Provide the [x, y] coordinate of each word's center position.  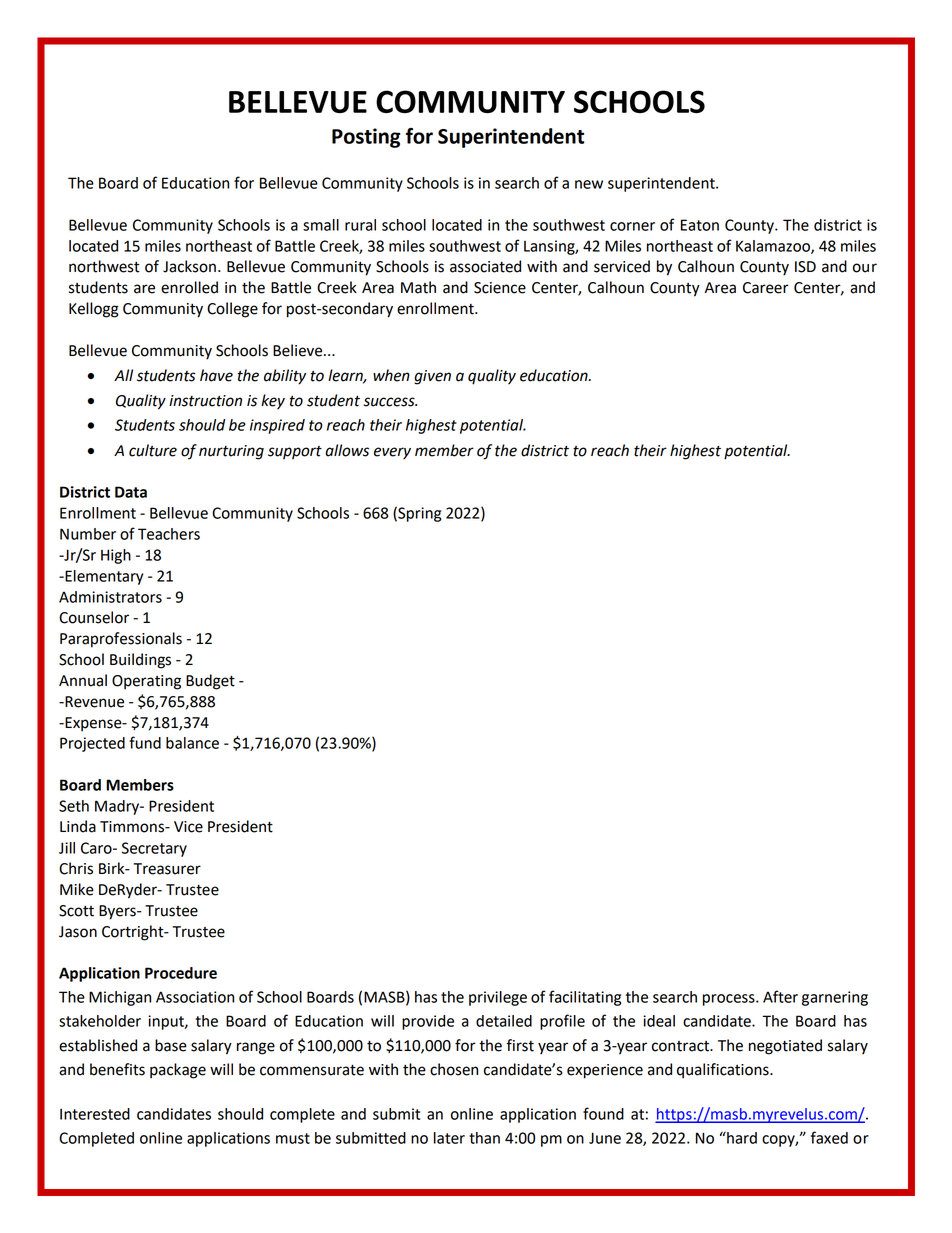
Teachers [169, 534]
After [780, 996]
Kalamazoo [774, 247]
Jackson [189, 266]
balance [192, 743]
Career [766, 288]
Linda [78, 826]
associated [485, 266]
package [178, 1071]
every [392, 453]
